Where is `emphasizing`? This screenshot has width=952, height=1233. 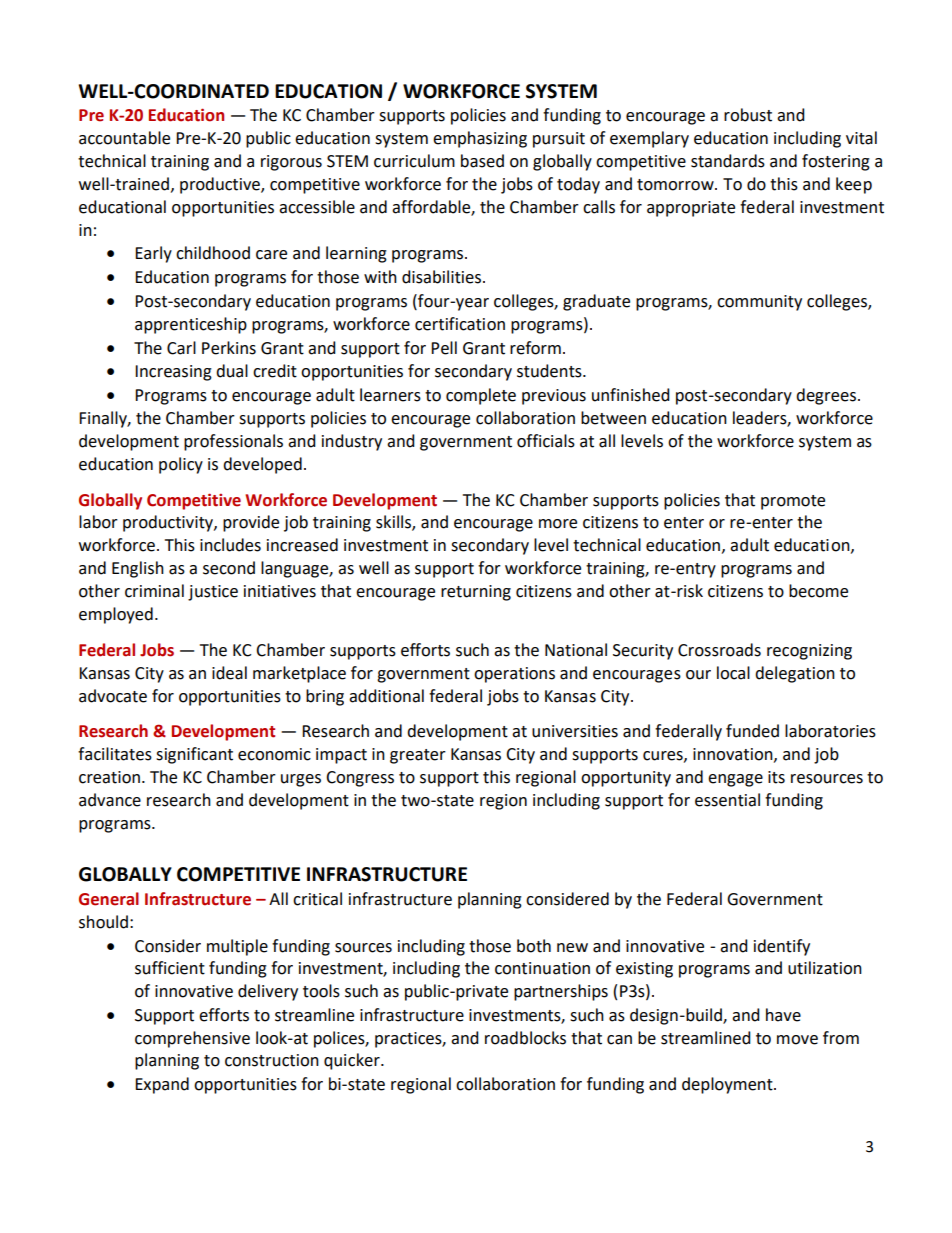
emphasizing is located at coordinates (480, 139).
